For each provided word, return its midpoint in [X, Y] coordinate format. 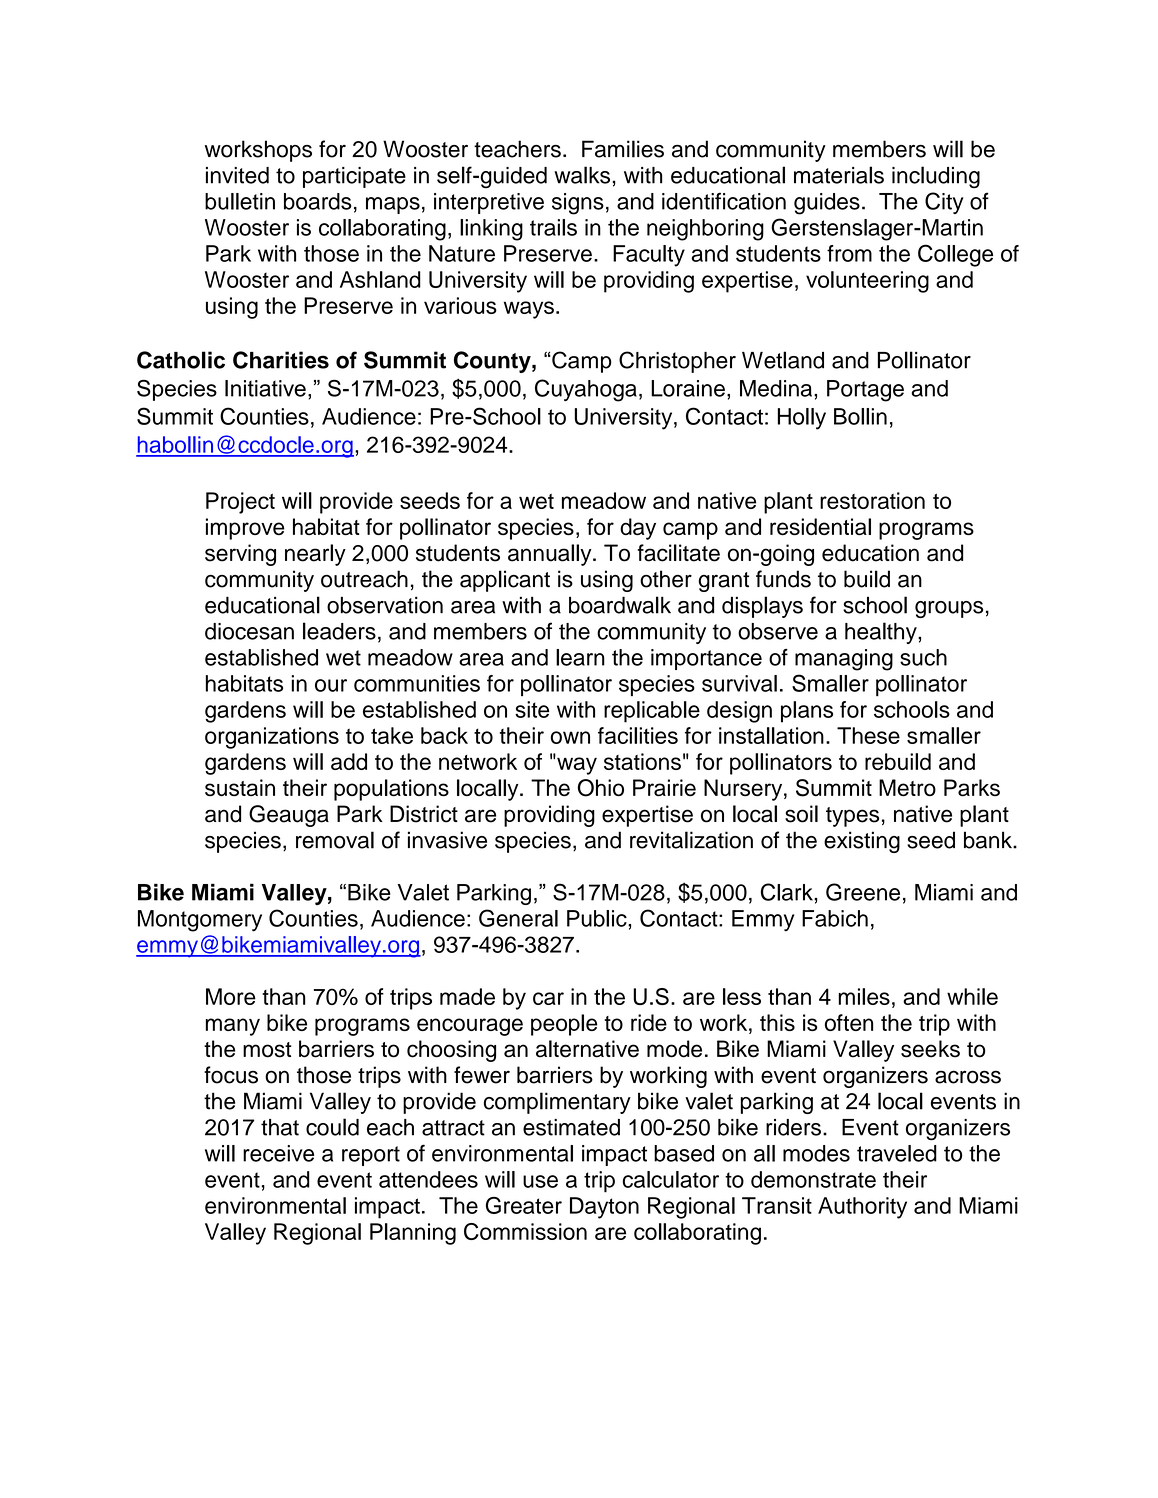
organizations [272, 738]
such [923, 657]
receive [278, 1153]
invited [237, 175]
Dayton [604, 1208]
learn [580, 657]
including [936, 177]
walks [582, 175]
